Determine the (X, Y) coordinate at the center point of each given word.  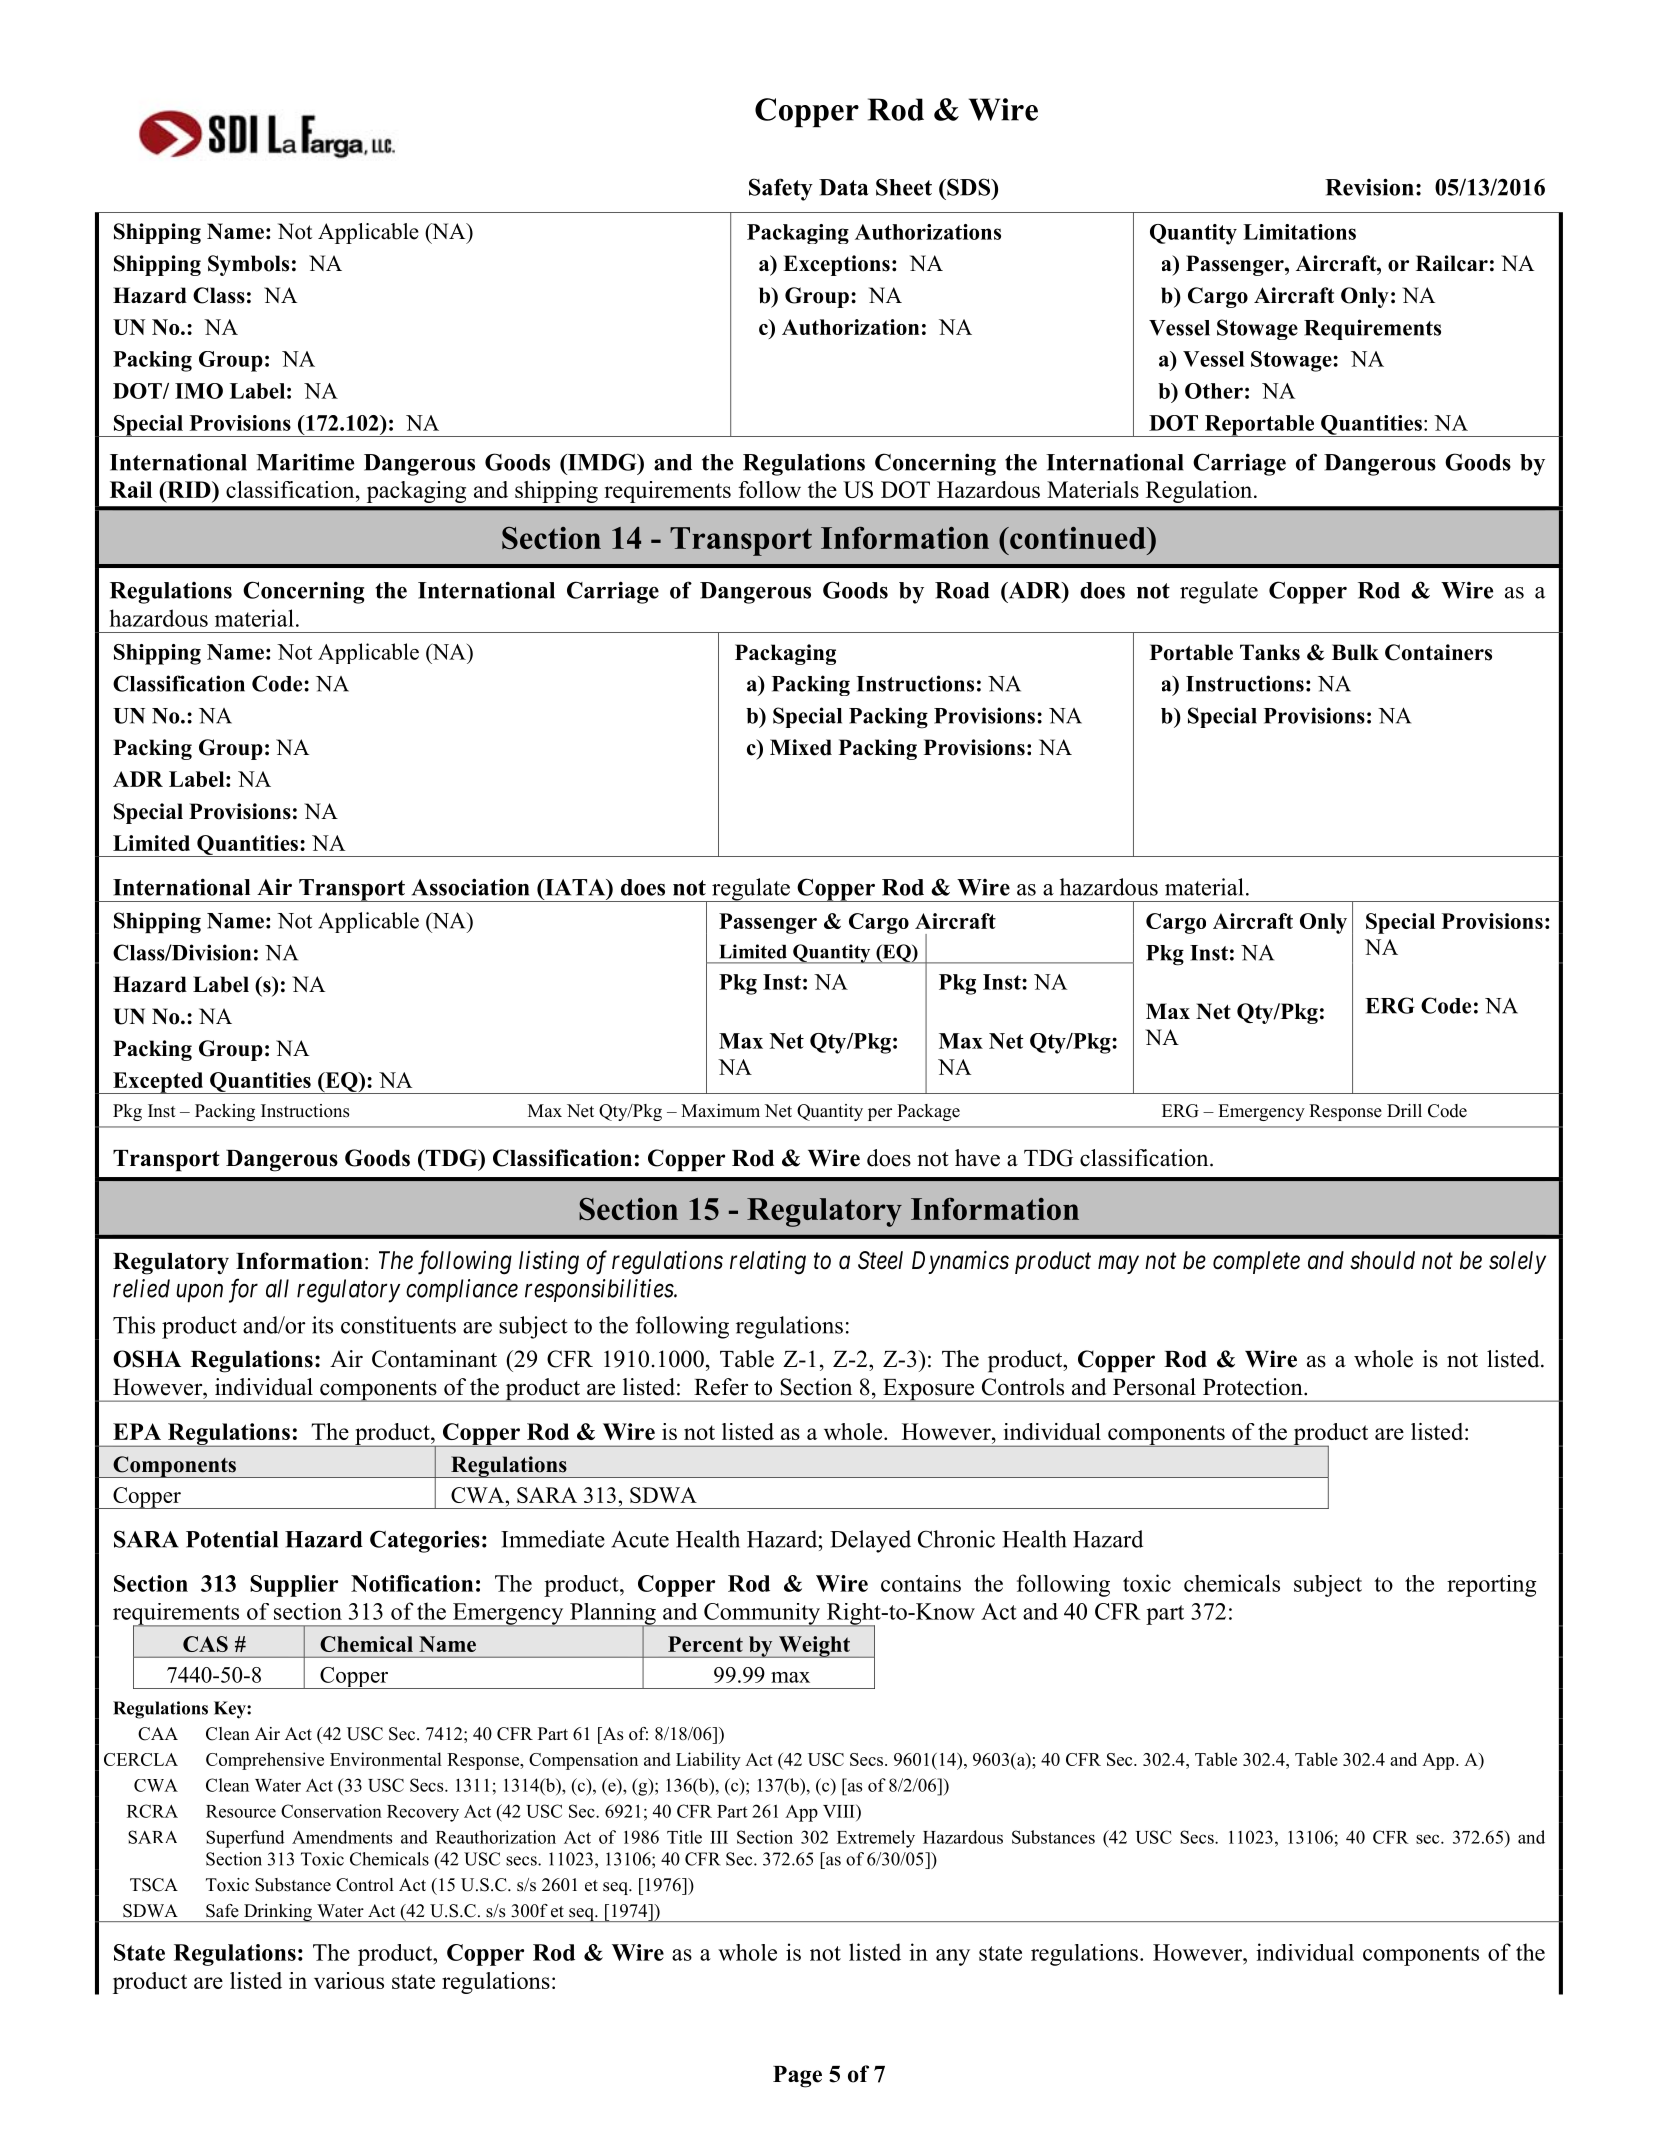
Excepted (158, 1083)
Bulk (1355, 652)
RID (189, 489)
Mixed (801, 747)
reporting (1491, 1586)
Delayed (870, 1541)
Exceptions (836, 265)
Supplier (294, 1586)
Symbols (248, 265)
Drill (1404, 1110)
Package (928, 1112)
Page (797, 2077)
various (349, 1980)
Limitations (1299, 232)
